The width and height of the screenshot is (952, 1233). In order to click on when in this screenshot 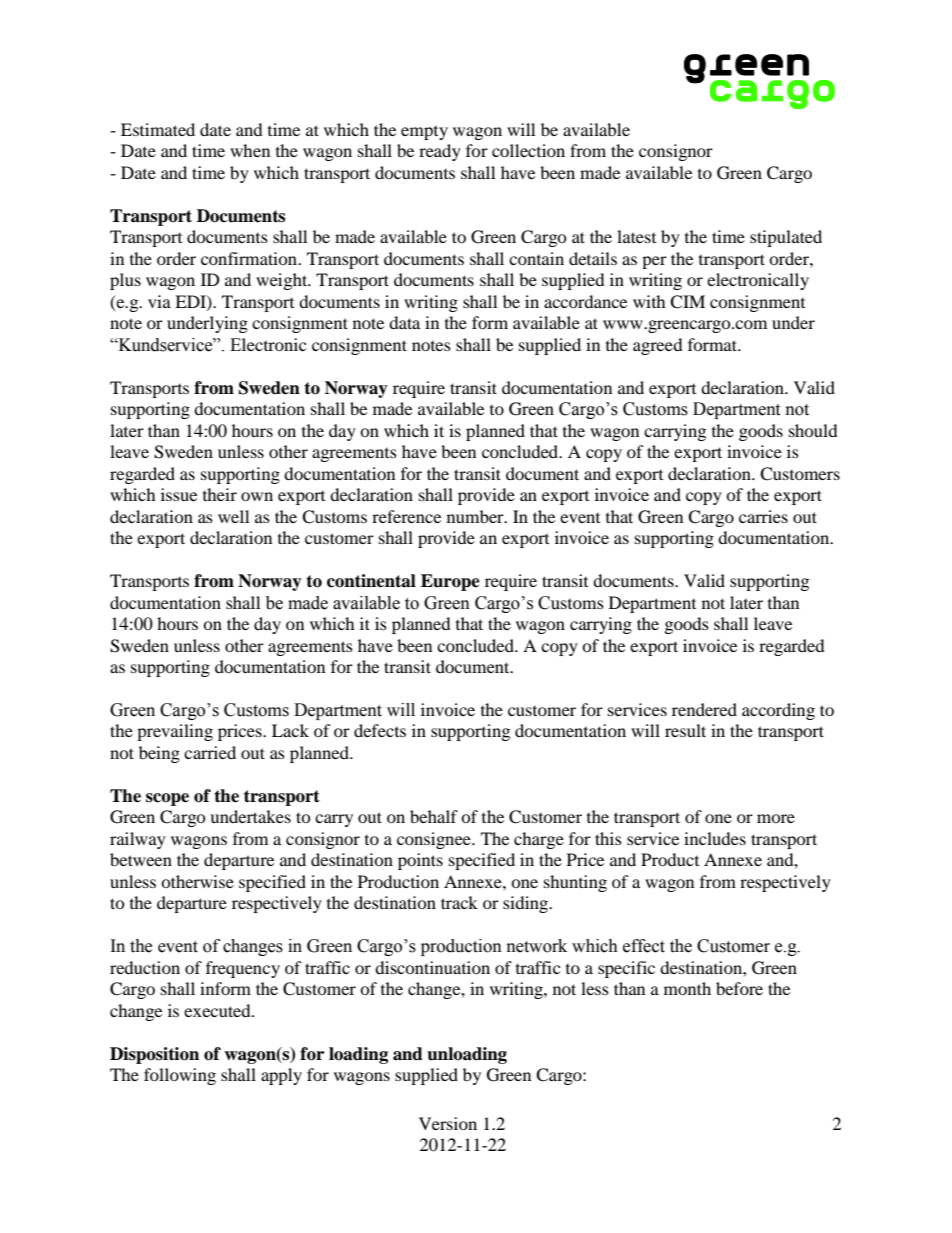, I will do `click(250, 150)`.
